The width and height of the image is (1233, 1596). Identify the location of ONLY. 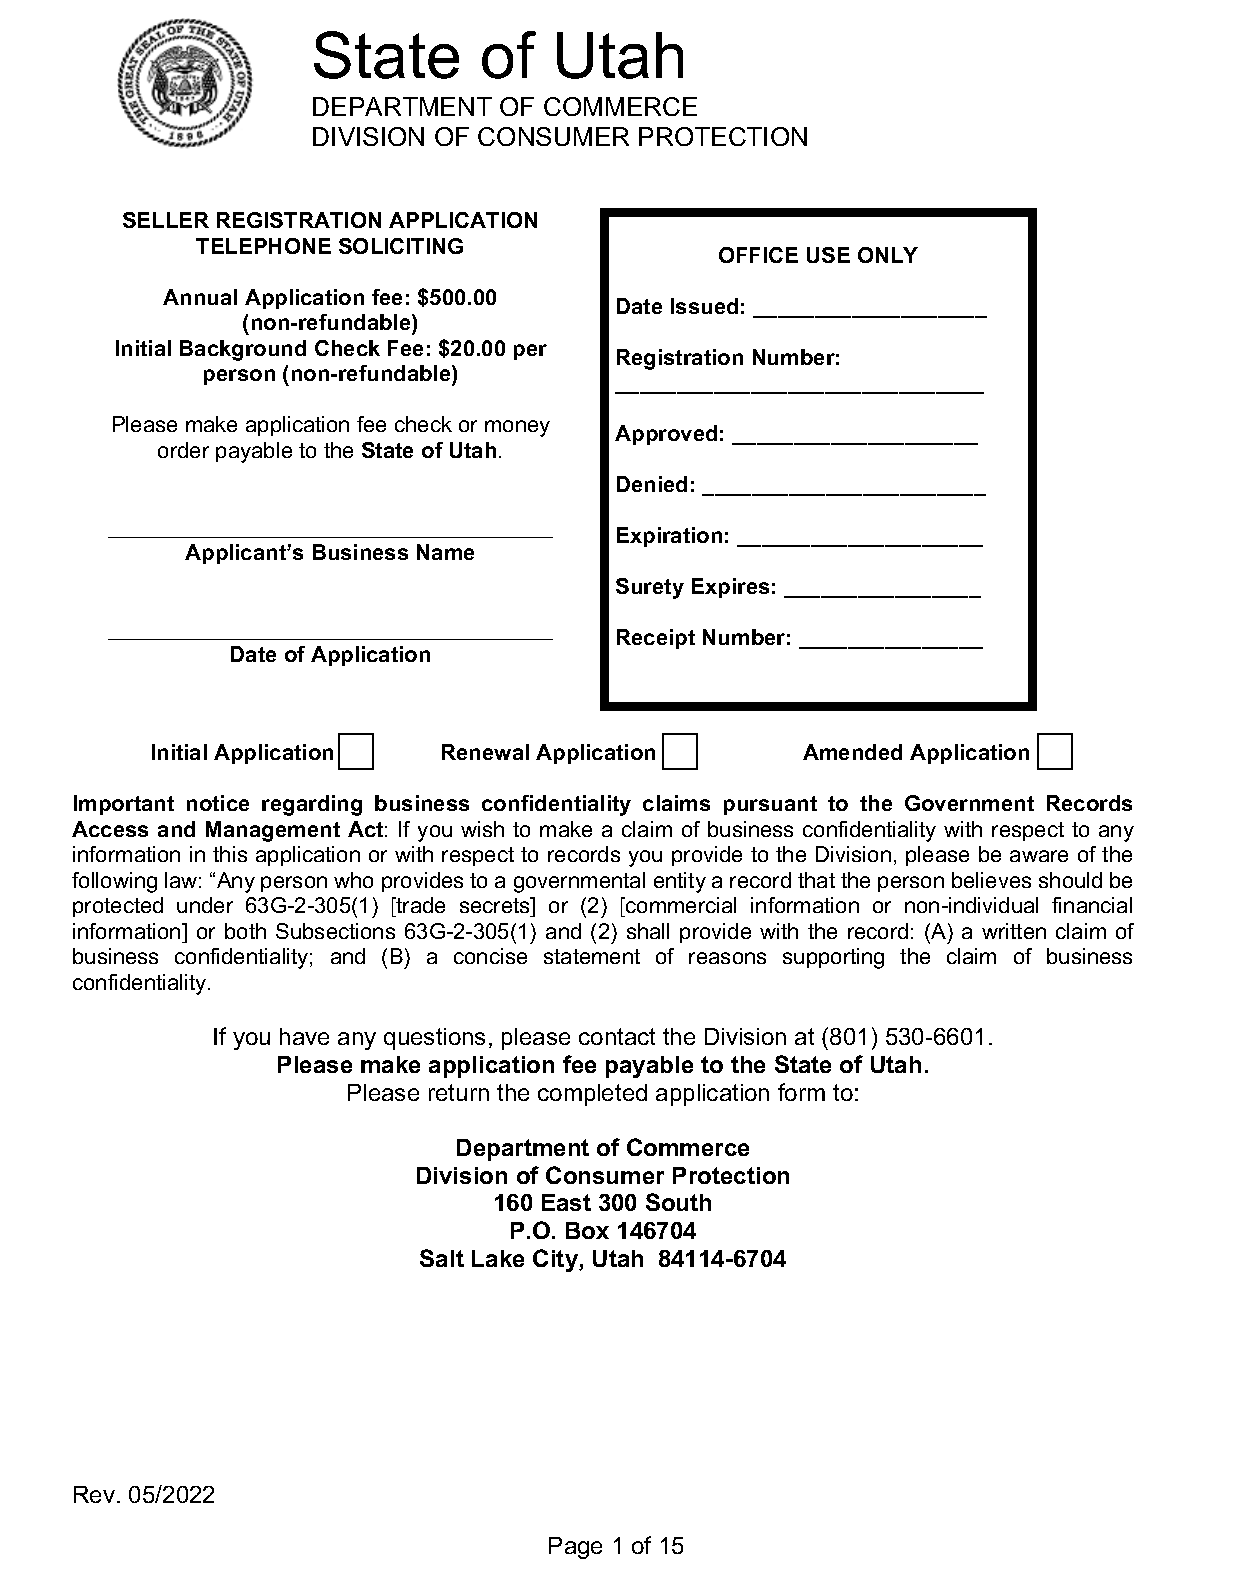
(888, 255).
